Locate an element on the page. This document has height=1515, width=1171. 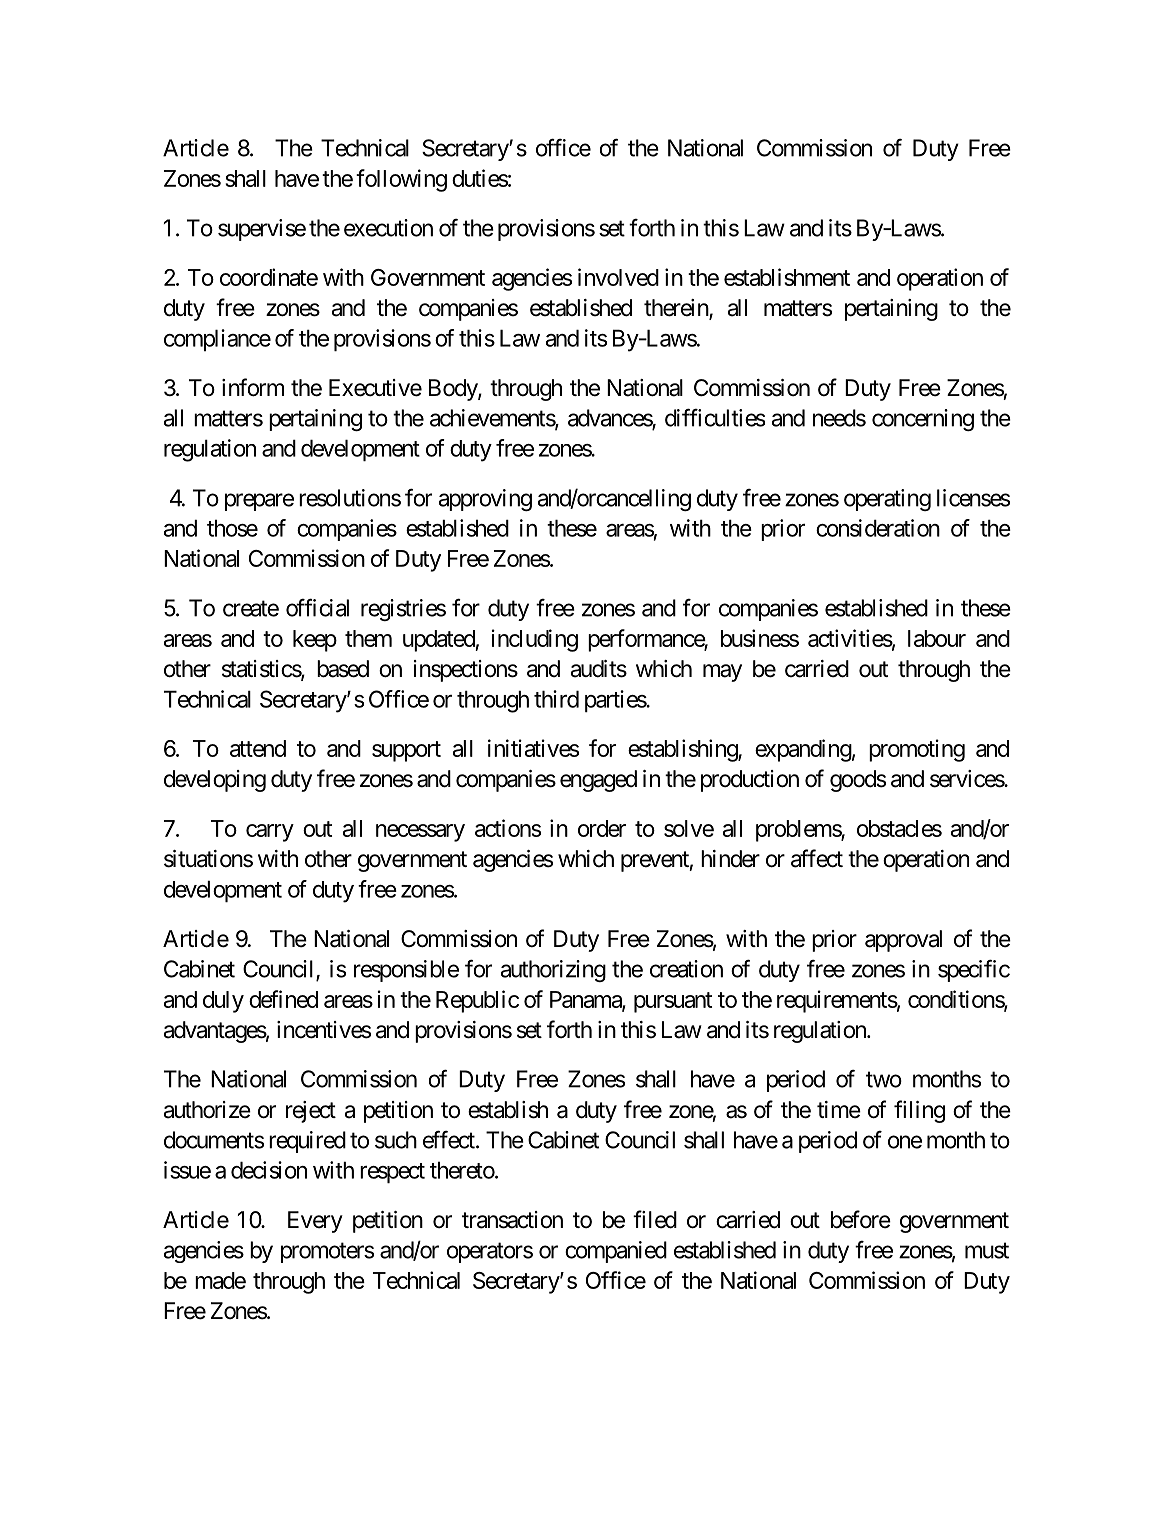
consideration is located at coordinates (878, 528).
